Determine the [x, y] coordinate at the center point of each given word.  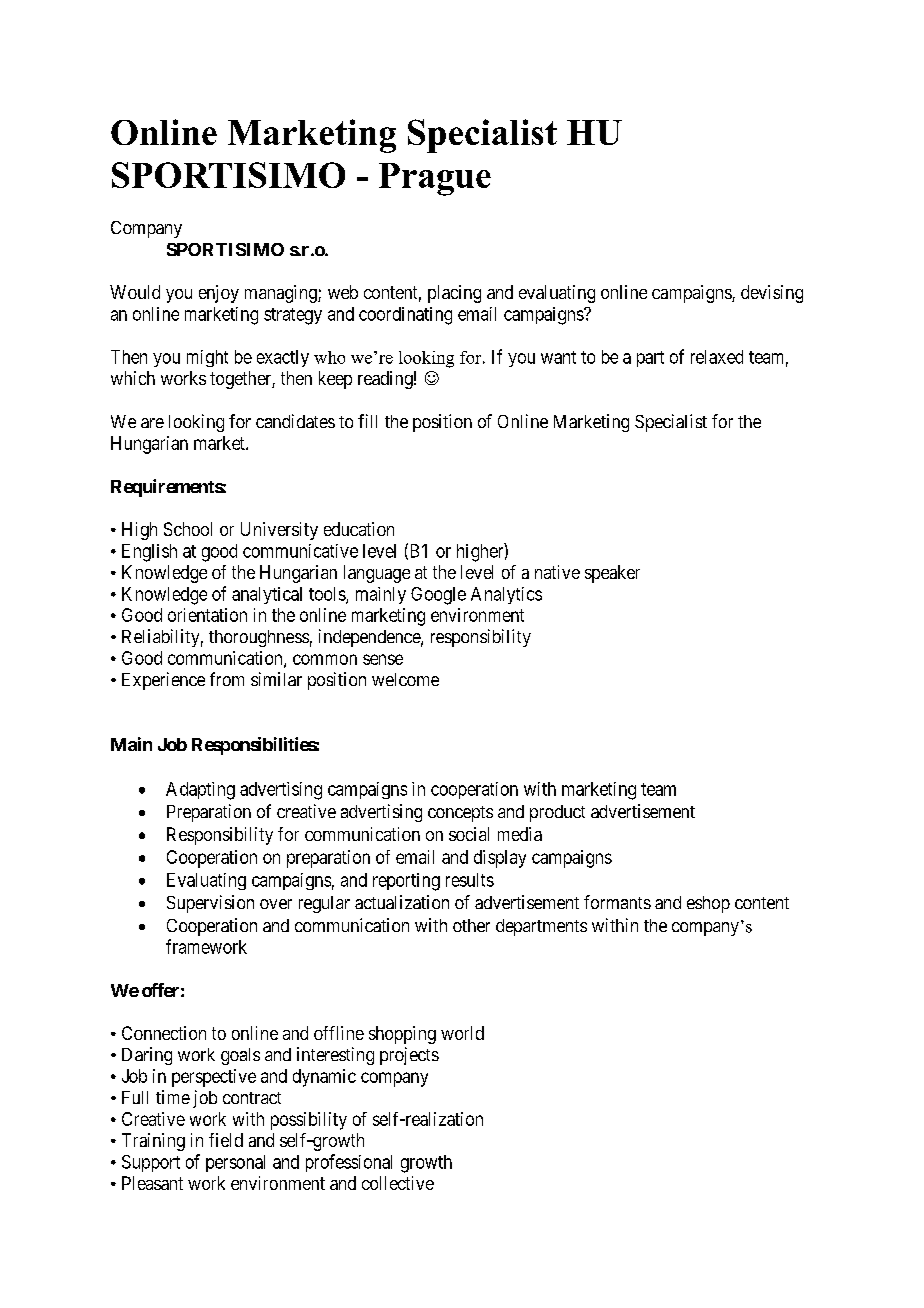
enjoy [219, 294]
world [462, 1033]
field [226, 1140]
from [227, 679]
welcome [405, 679]
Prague [435, 179]
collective [398, 1183]
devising [772, 294]
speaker [612, 574]
